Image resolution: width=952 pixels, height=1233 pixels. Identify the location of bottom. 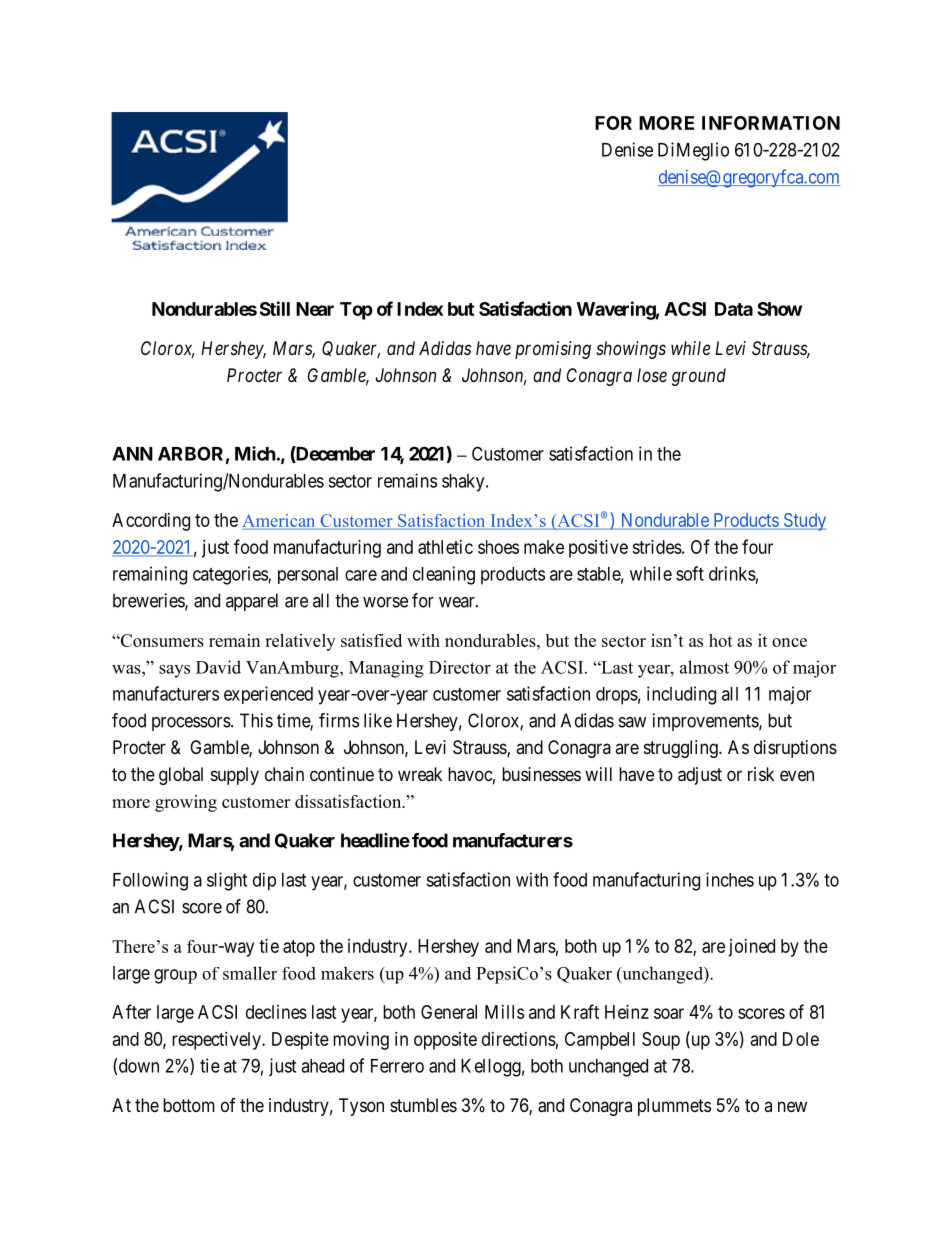
(189, 1105).
